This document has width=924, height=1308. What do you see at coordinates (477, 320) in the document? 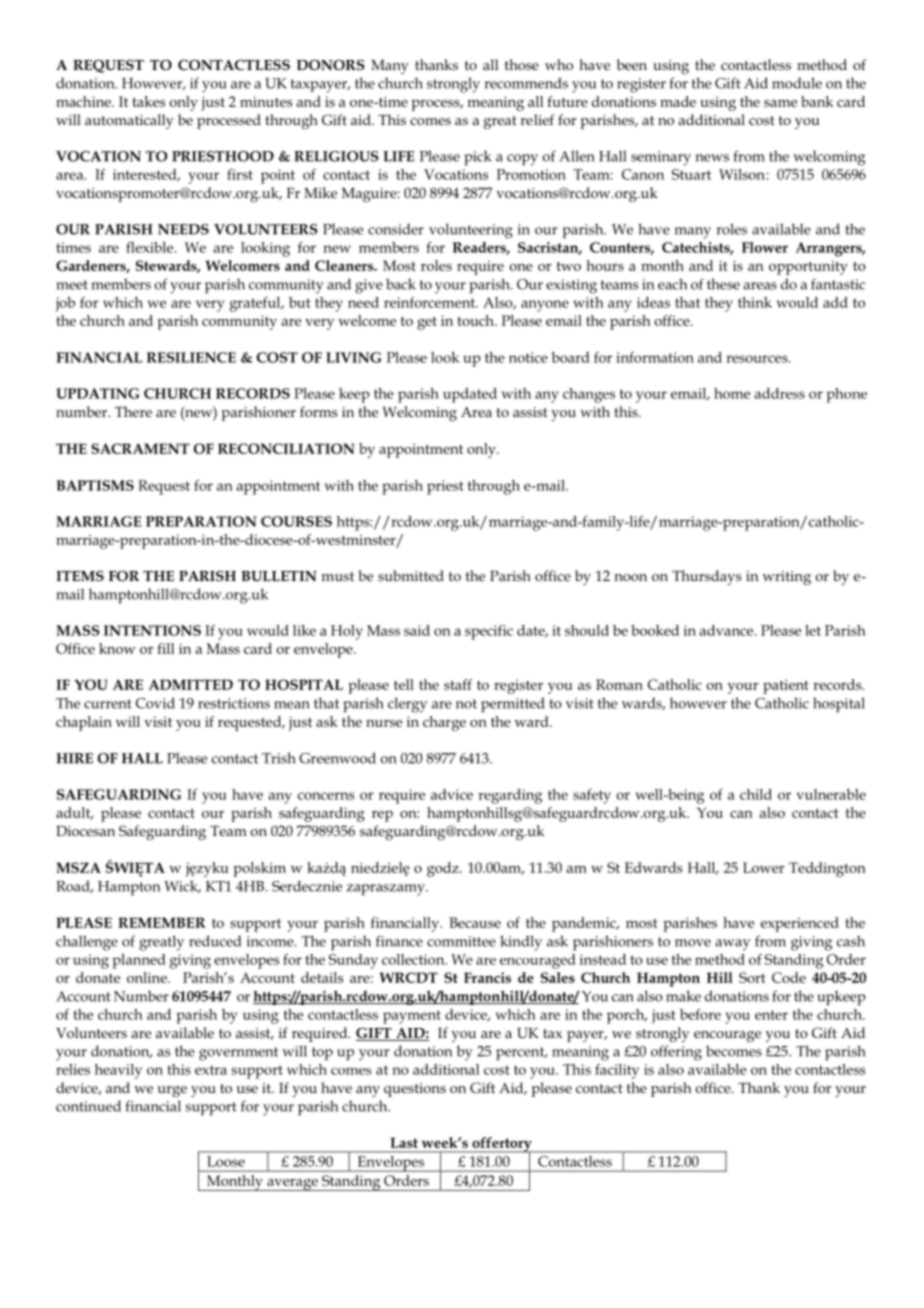
I see `touch` at bounding box center [477, 320].
